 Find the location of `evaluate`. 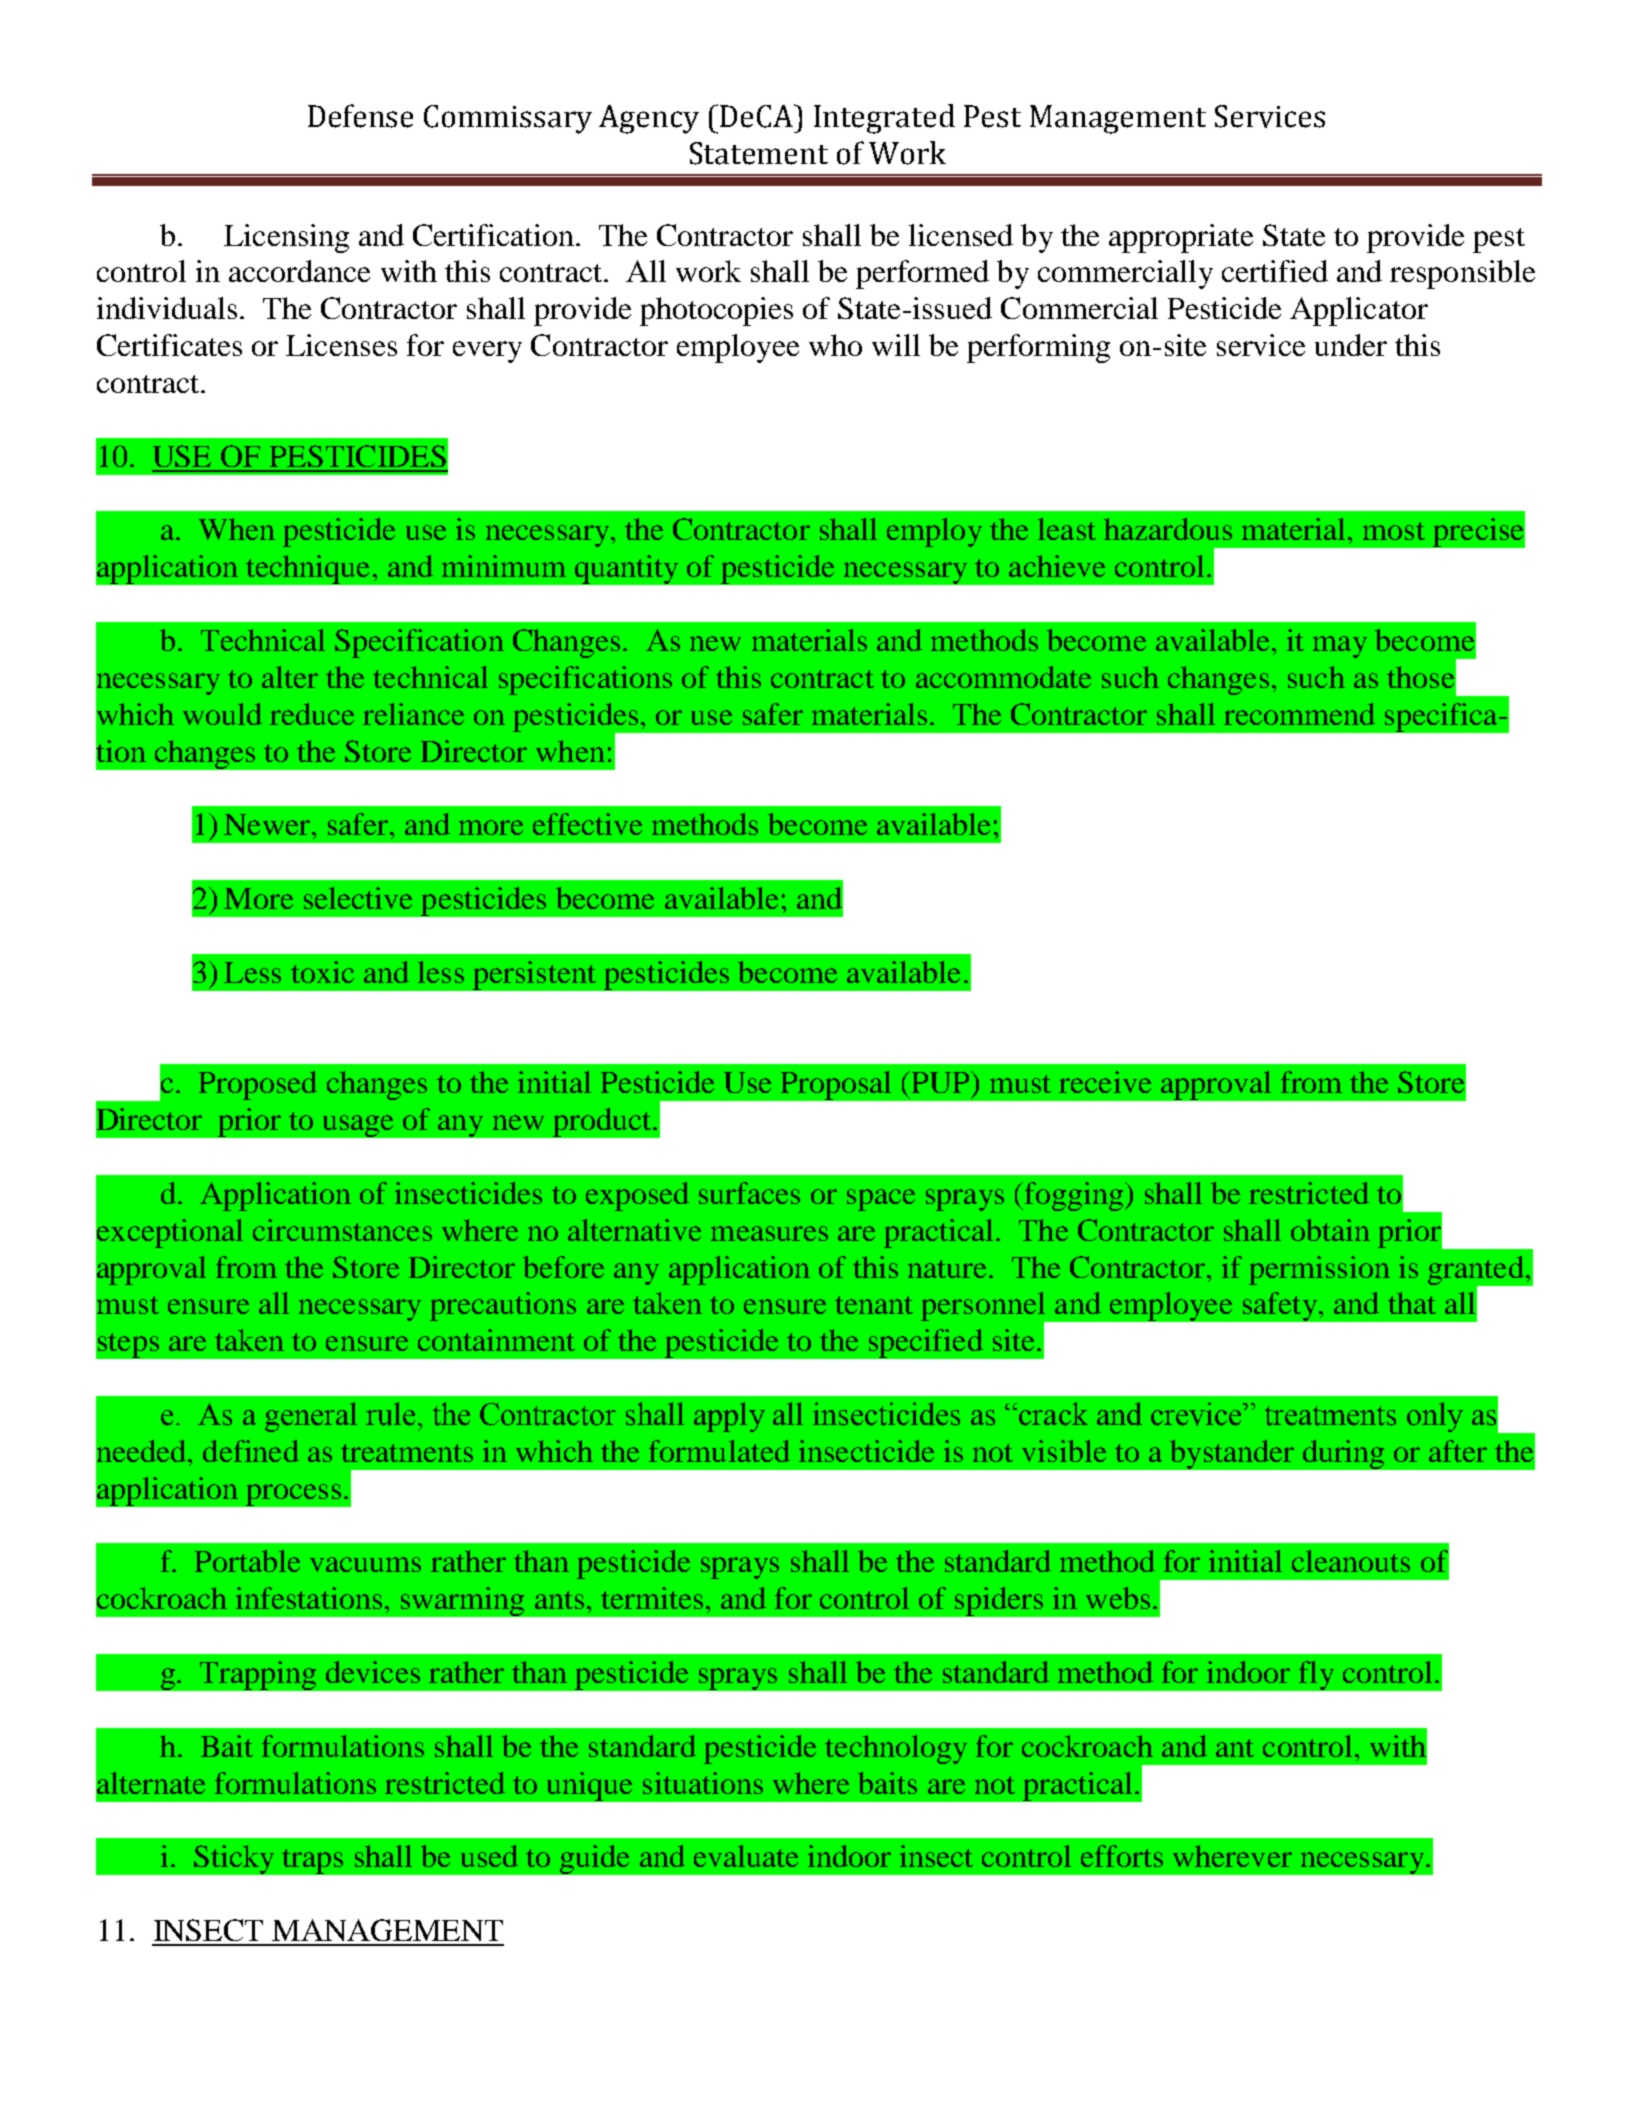

evaluate is located at coordinates (746, 1856).
